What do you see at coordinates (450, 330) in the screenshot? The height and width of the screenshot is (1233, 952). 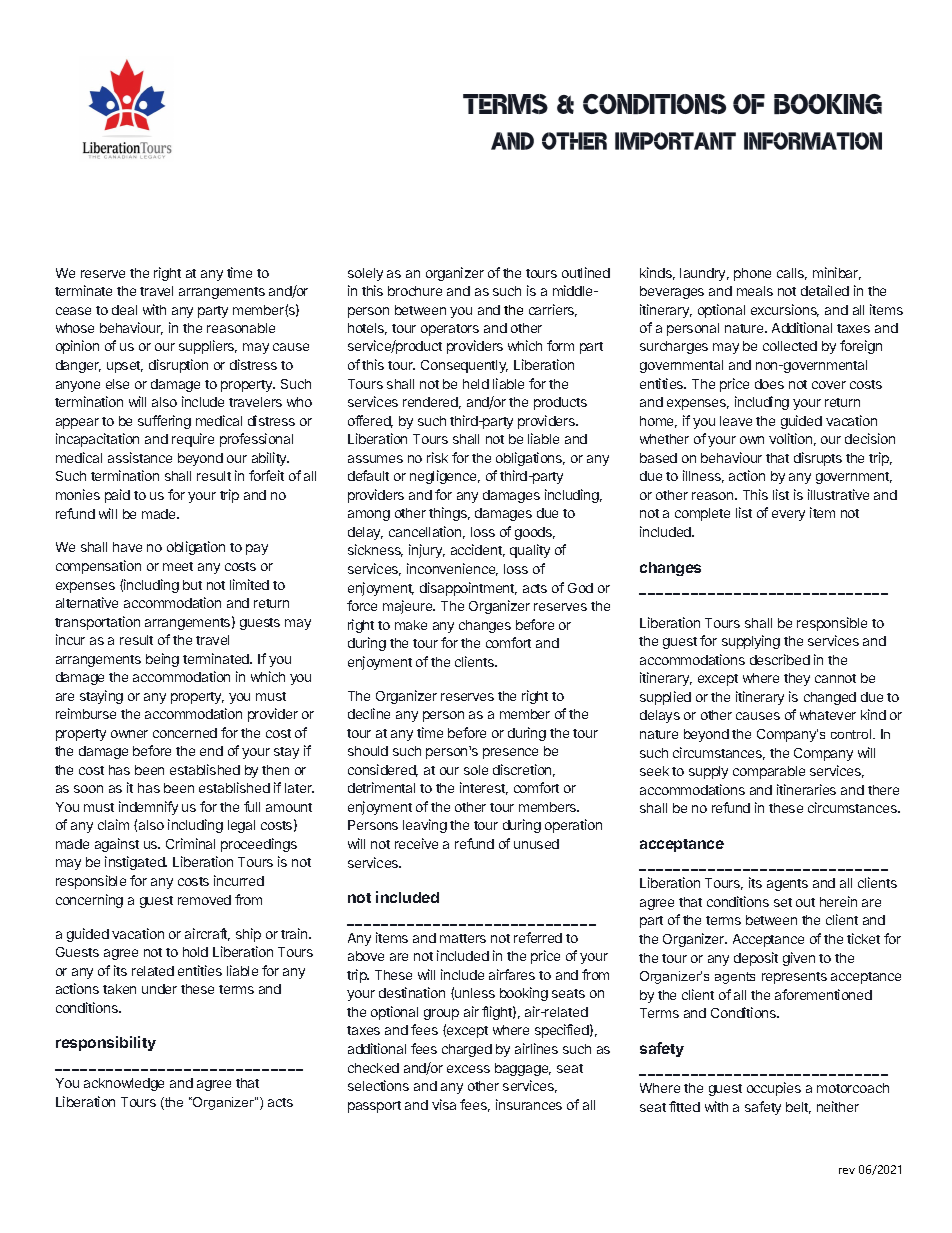 I see `operators` at bounding box center [450, 330].
